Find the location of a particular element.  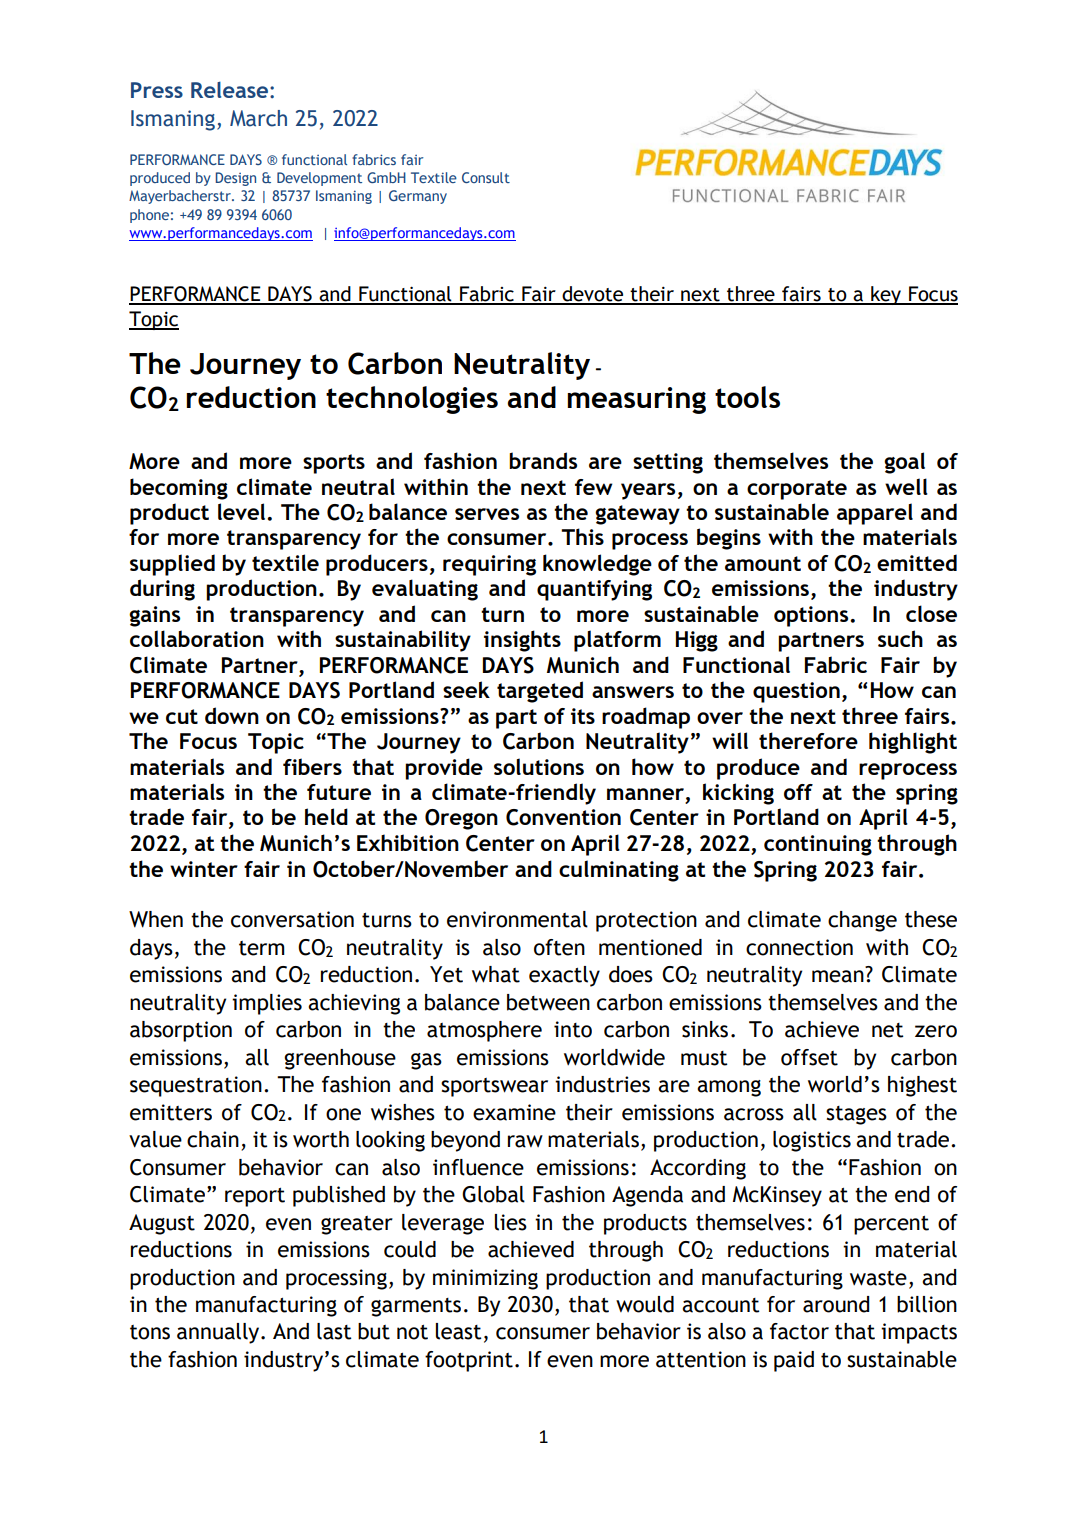

Consult is located at coordinates (486, 177).
